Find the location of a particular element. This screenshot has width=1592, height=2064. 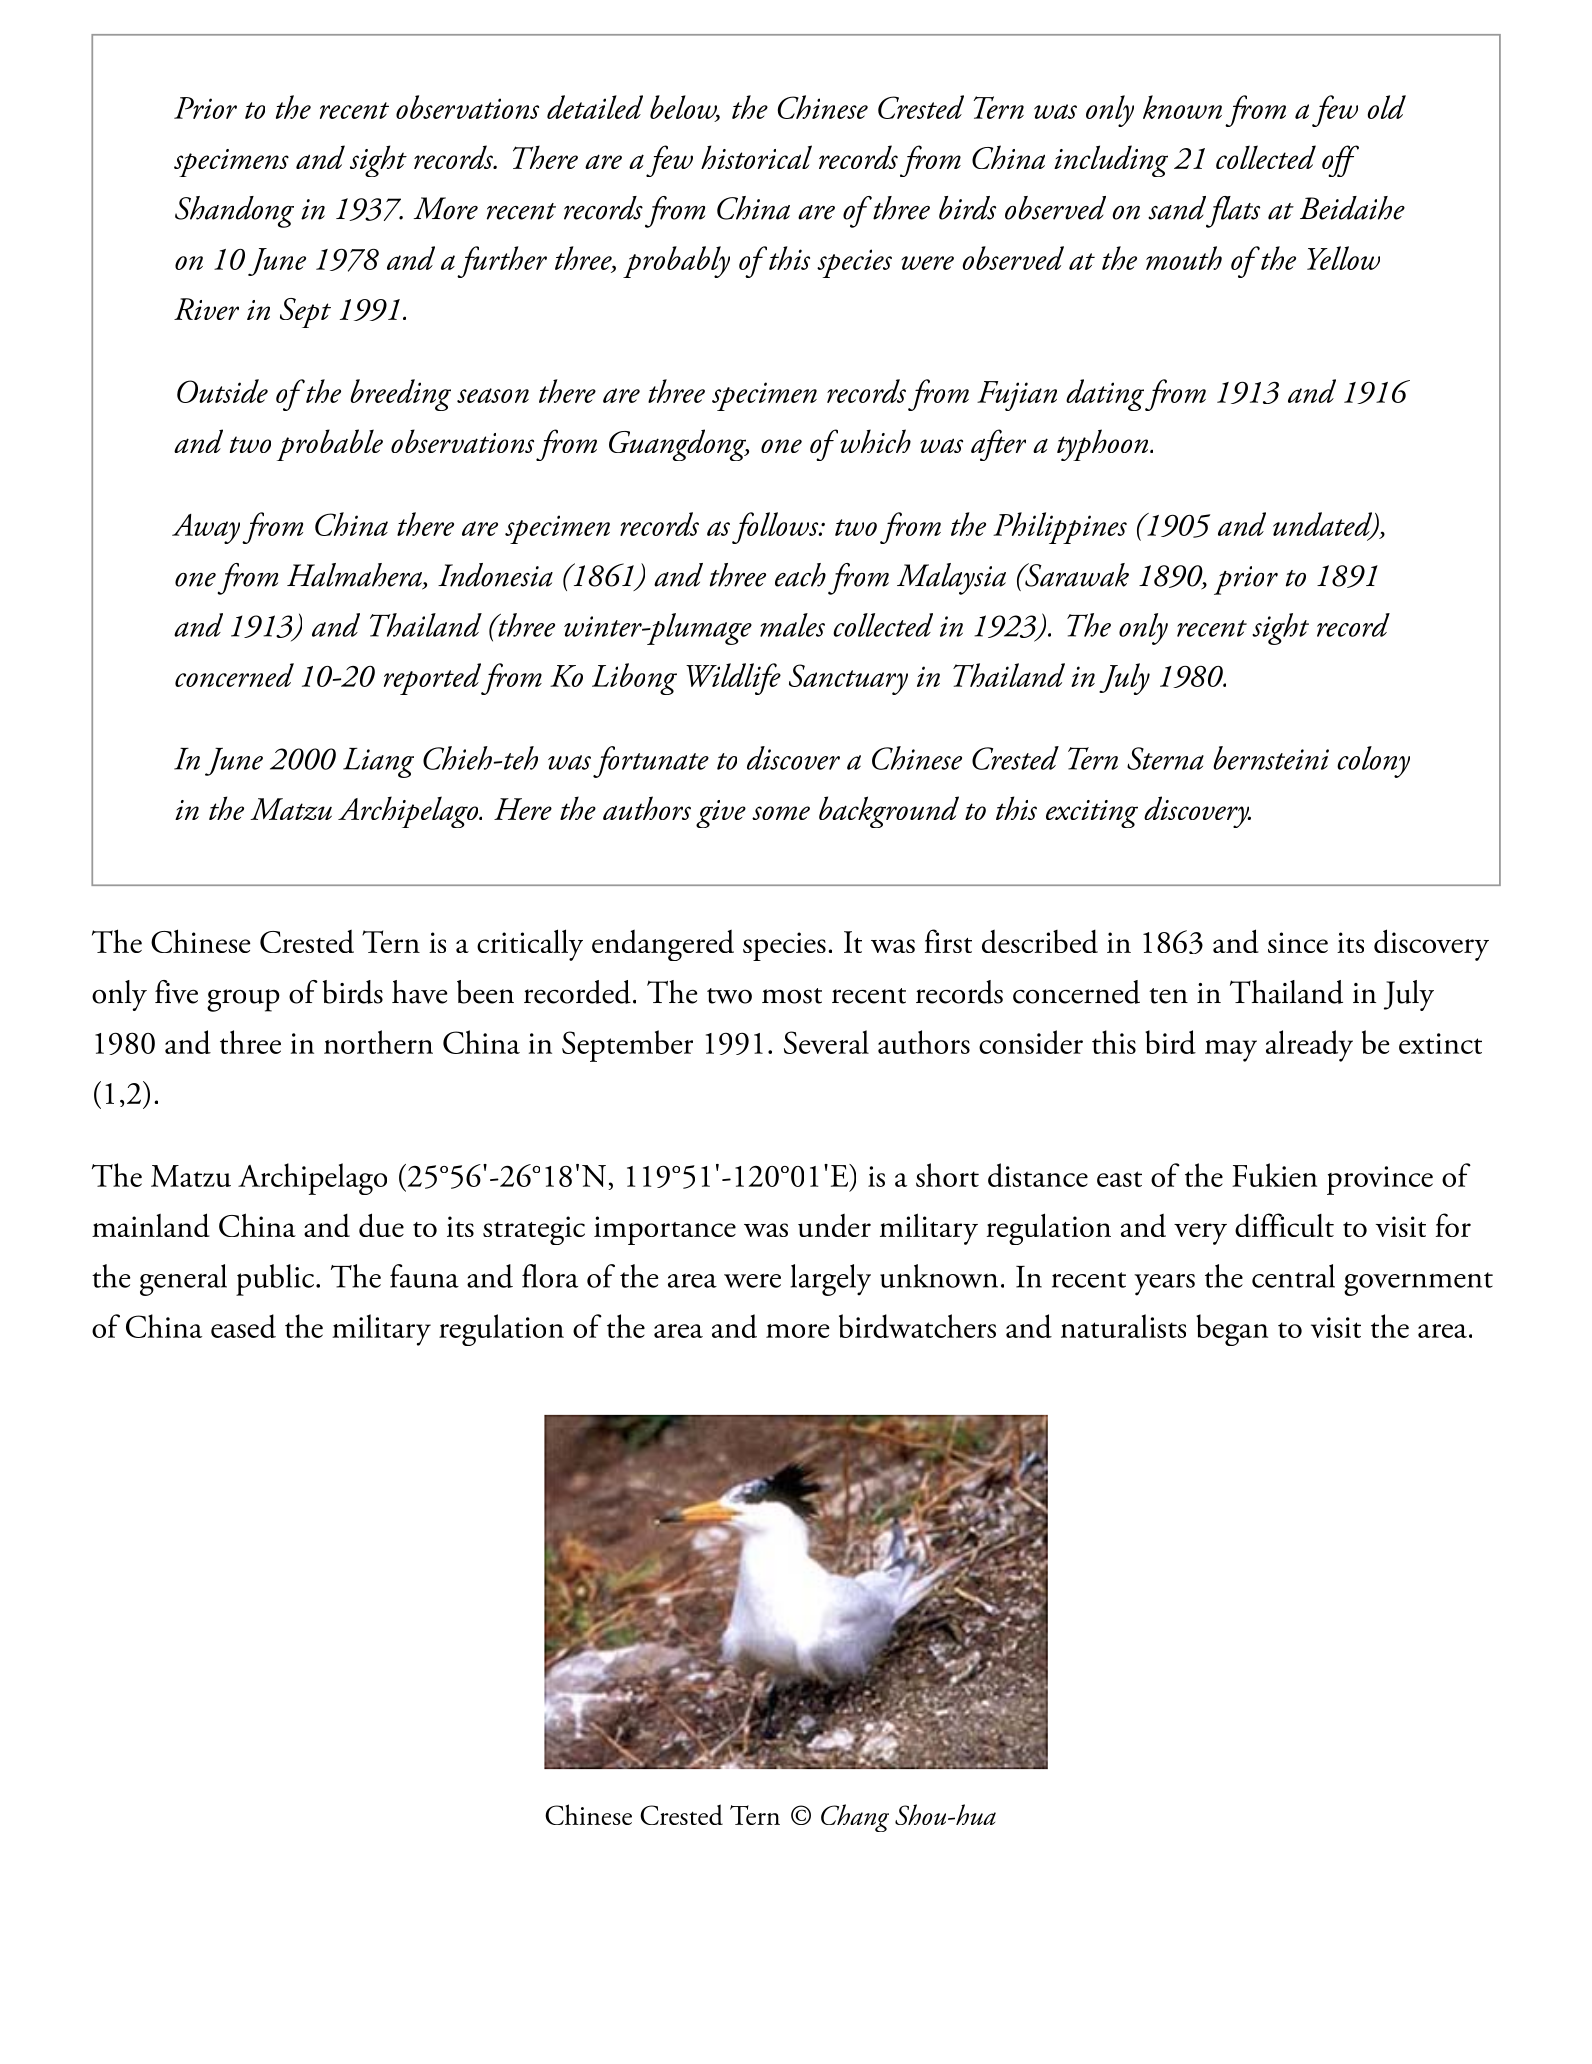

follows is located at coordinates (776, 528).
